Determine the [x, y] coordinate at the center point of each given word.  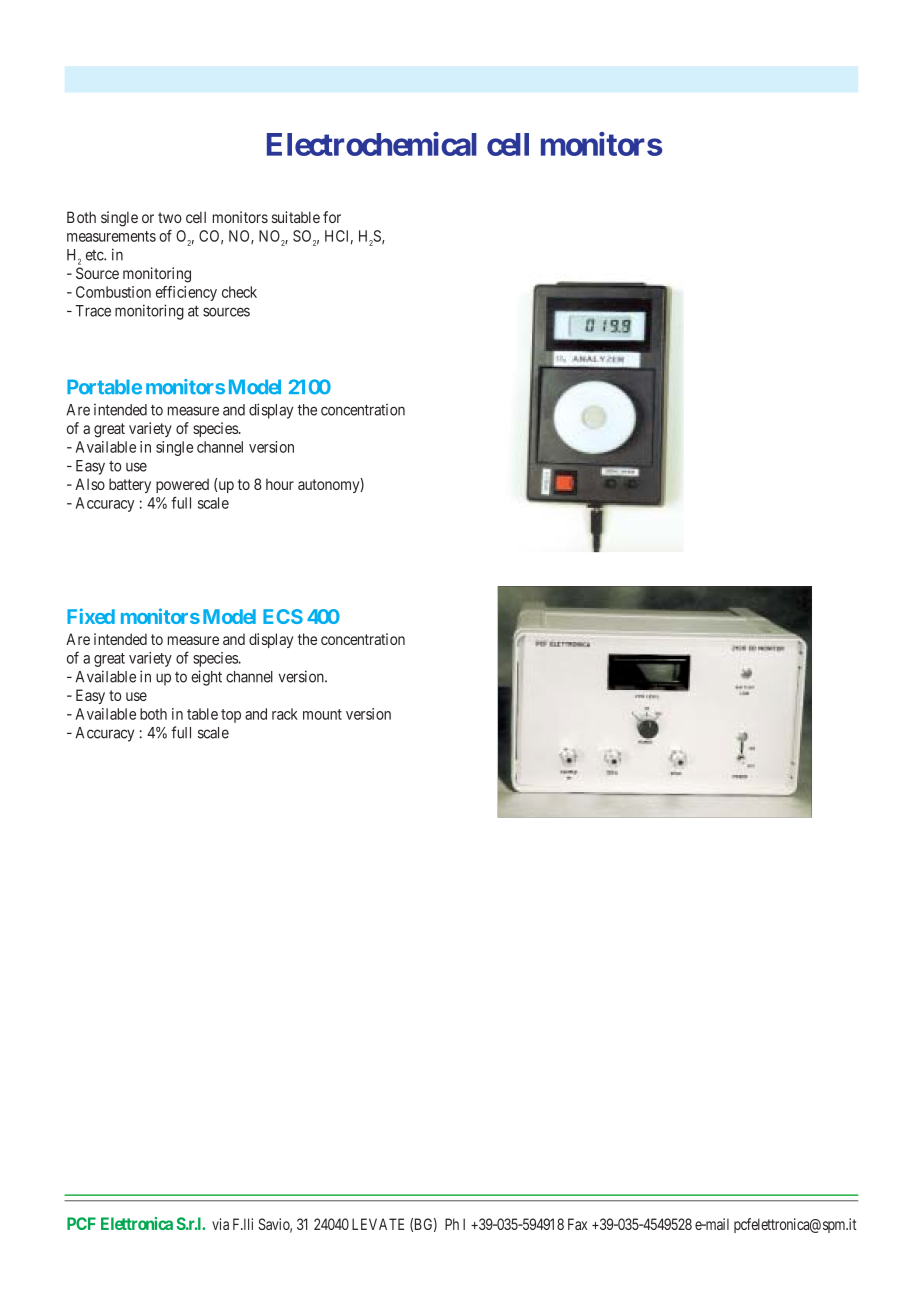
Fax [577, 1224]
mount [322, 714]
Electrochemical [372, 144]
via [220, 1224]
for [332, 217]
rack [285, 714]
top [231, 716]
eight [206, 678]
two [170, 217]
